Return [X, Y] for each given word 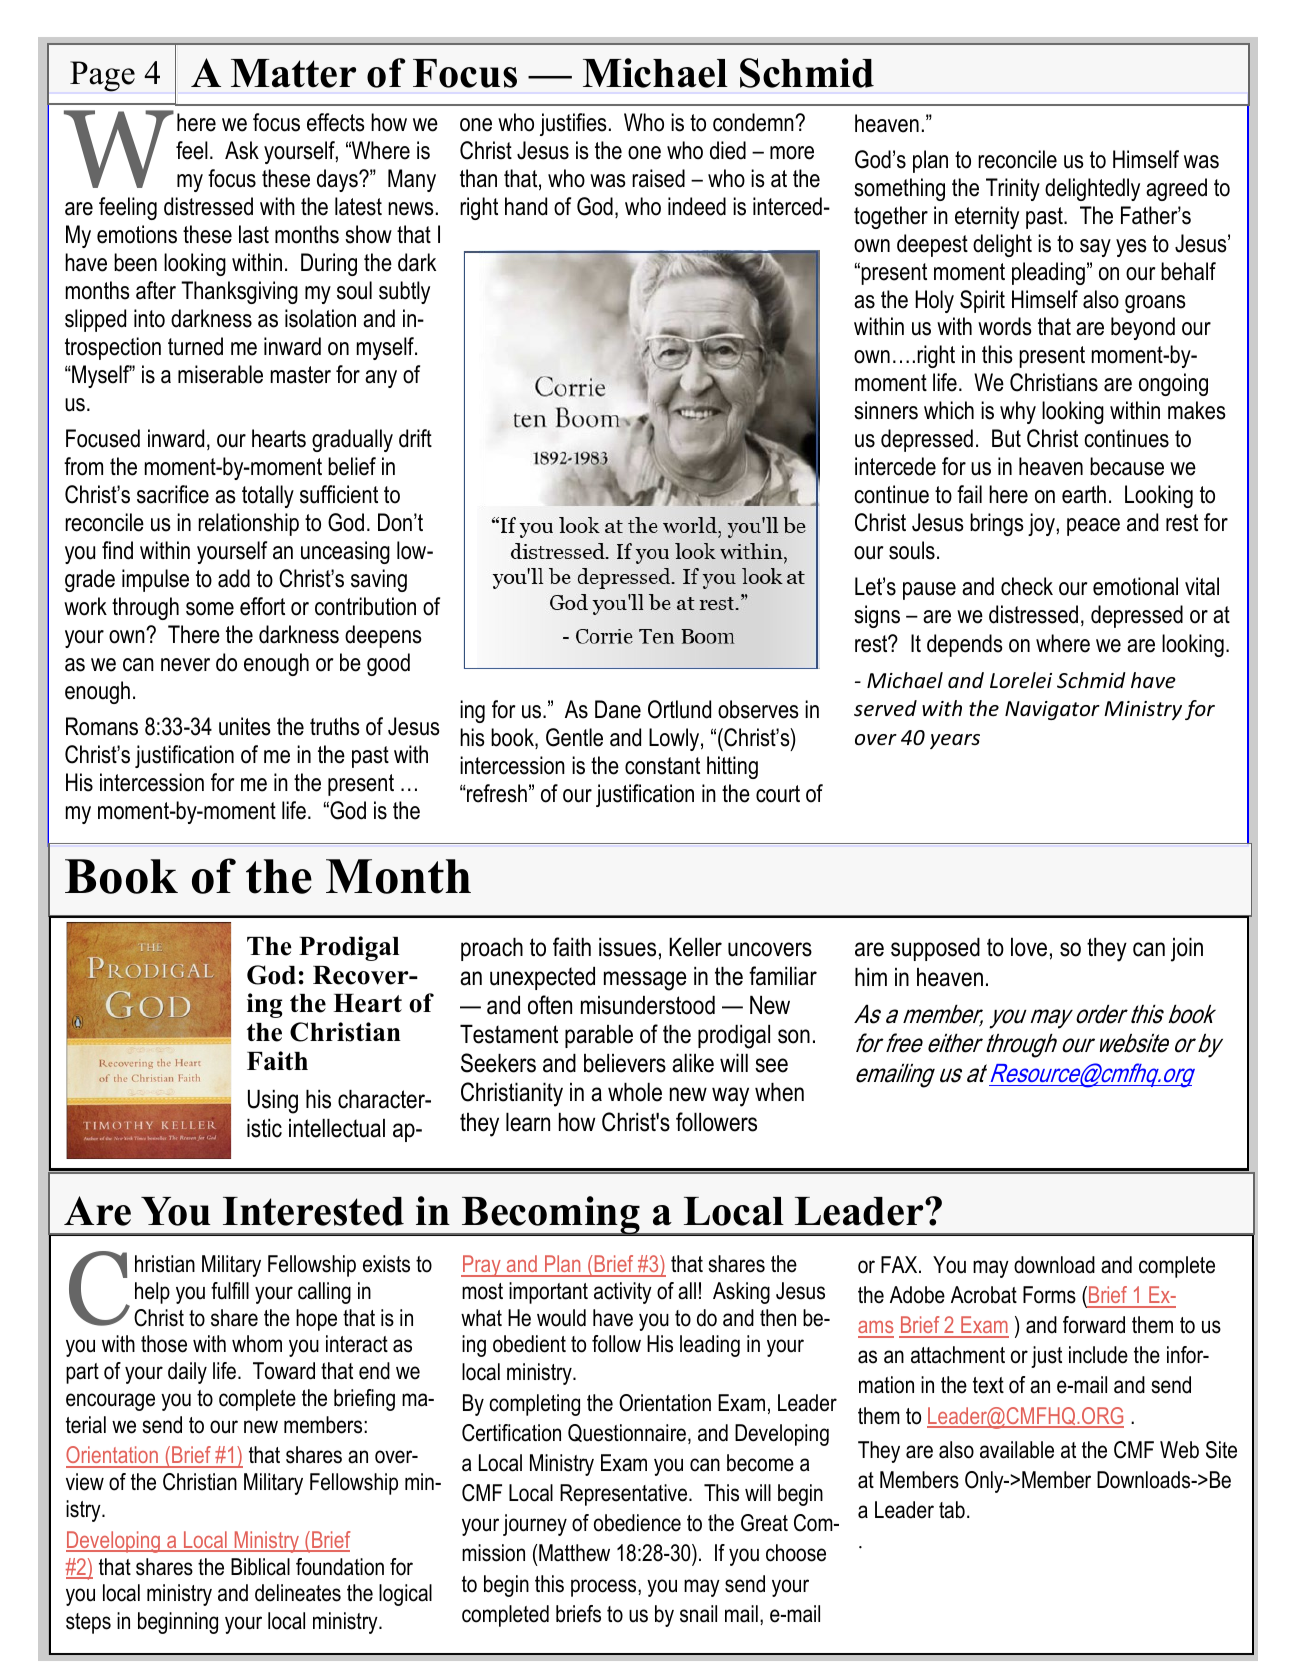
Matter [293, 73]
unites [245, 726]
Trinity [1013, 189]
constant [662, 766]
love [1029, 947]
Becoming [551, 1216]
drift [415, 438]
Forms [1049, 1295]
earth [1084, 494]
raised [658, 178]
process [605, 1588]
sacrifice [173, 494]
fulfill [230, 1291]
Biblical [260, 1567]
